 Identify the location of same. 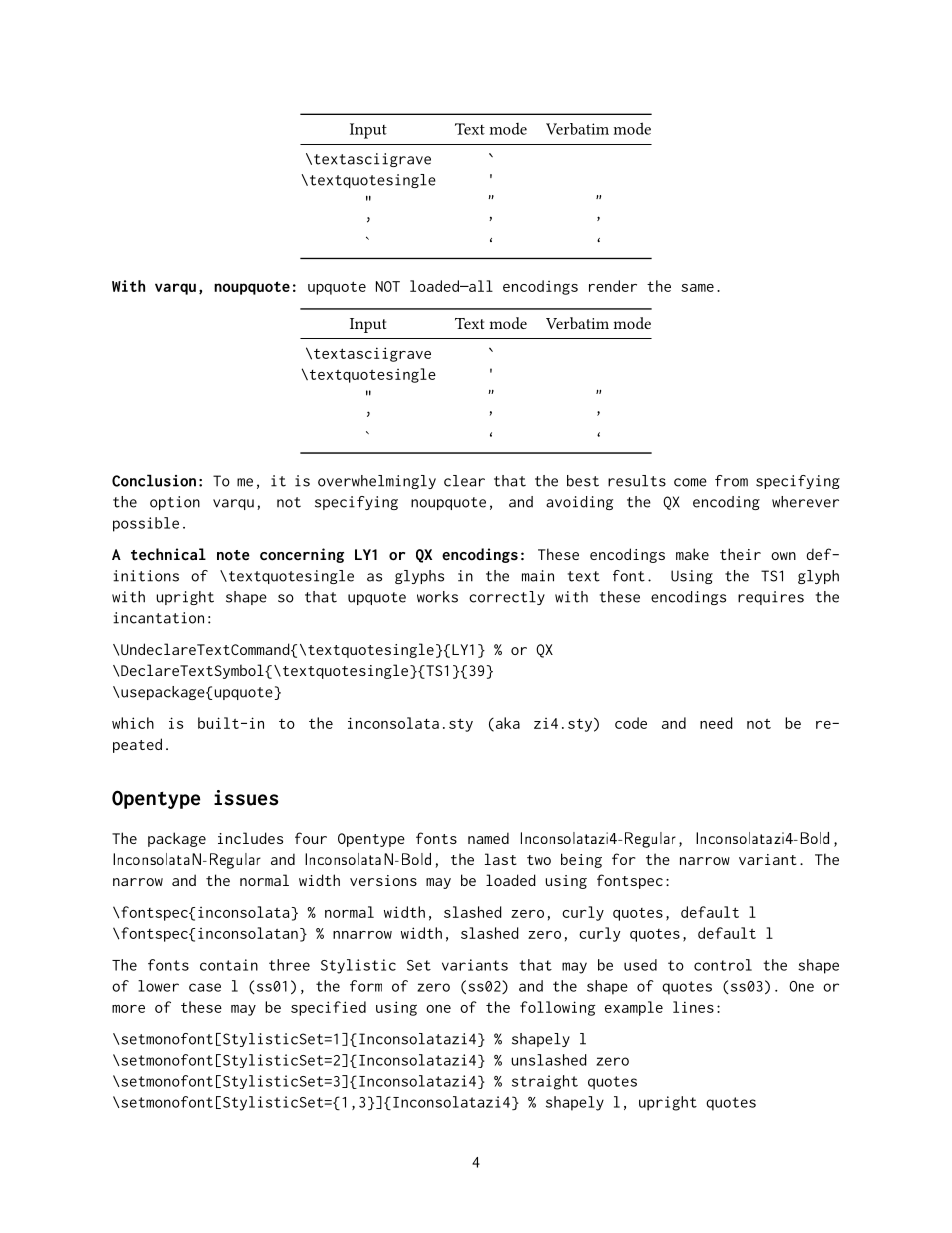
(697, 288).
